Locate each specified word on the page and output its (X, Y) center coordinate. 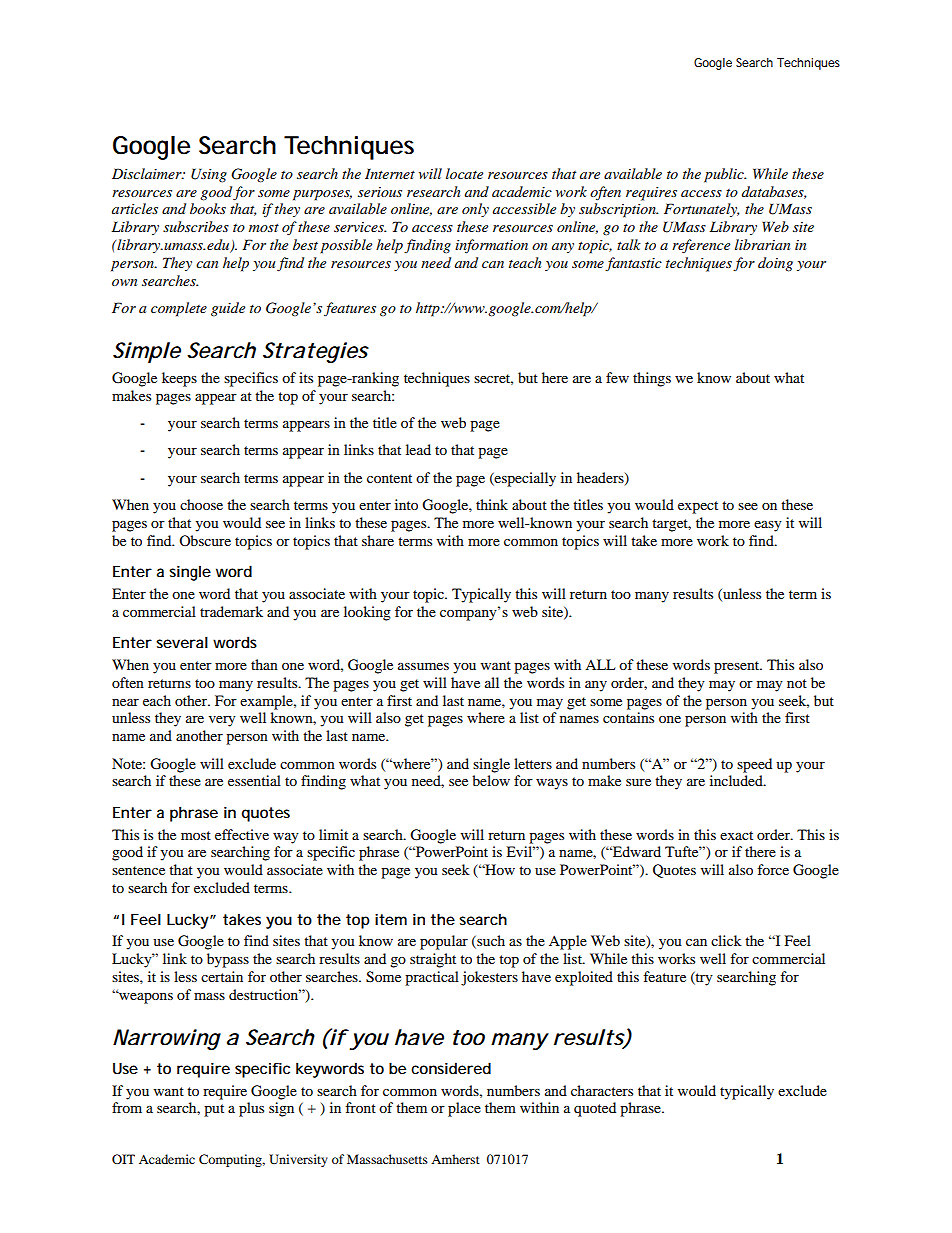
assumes (423, 666)
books (208, 208)
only (475, 210)
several (182, 642)
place (464, 1109)
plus (251, 1109)
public (725, 175)
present (738, 667)
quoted (595, 1109)
